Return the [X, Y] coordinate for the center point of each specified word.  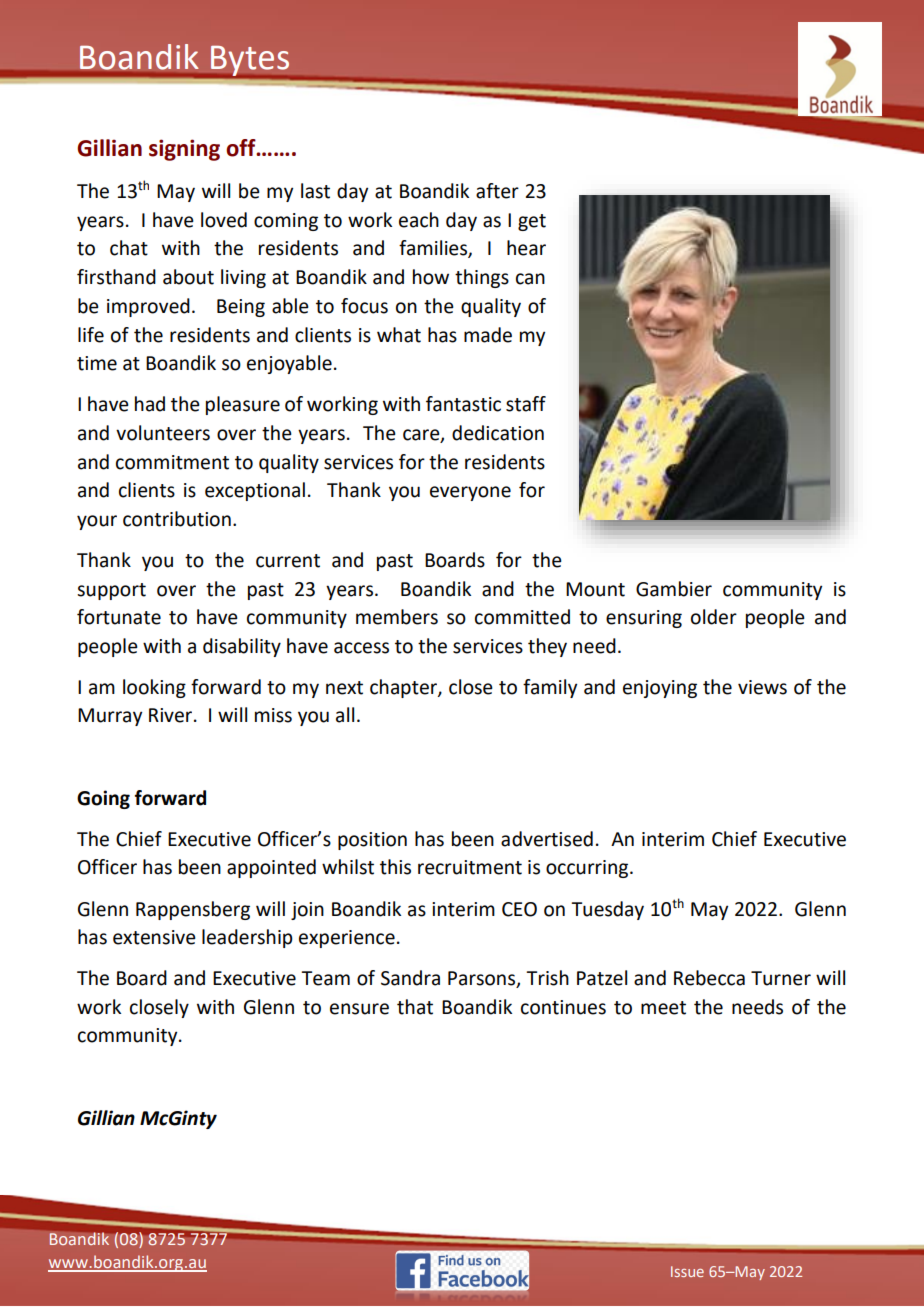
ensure [359, 1009]
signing [184, 150]
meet [663, 1008]
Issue [687, 1271]
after [497, 191]
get [532, 222]
